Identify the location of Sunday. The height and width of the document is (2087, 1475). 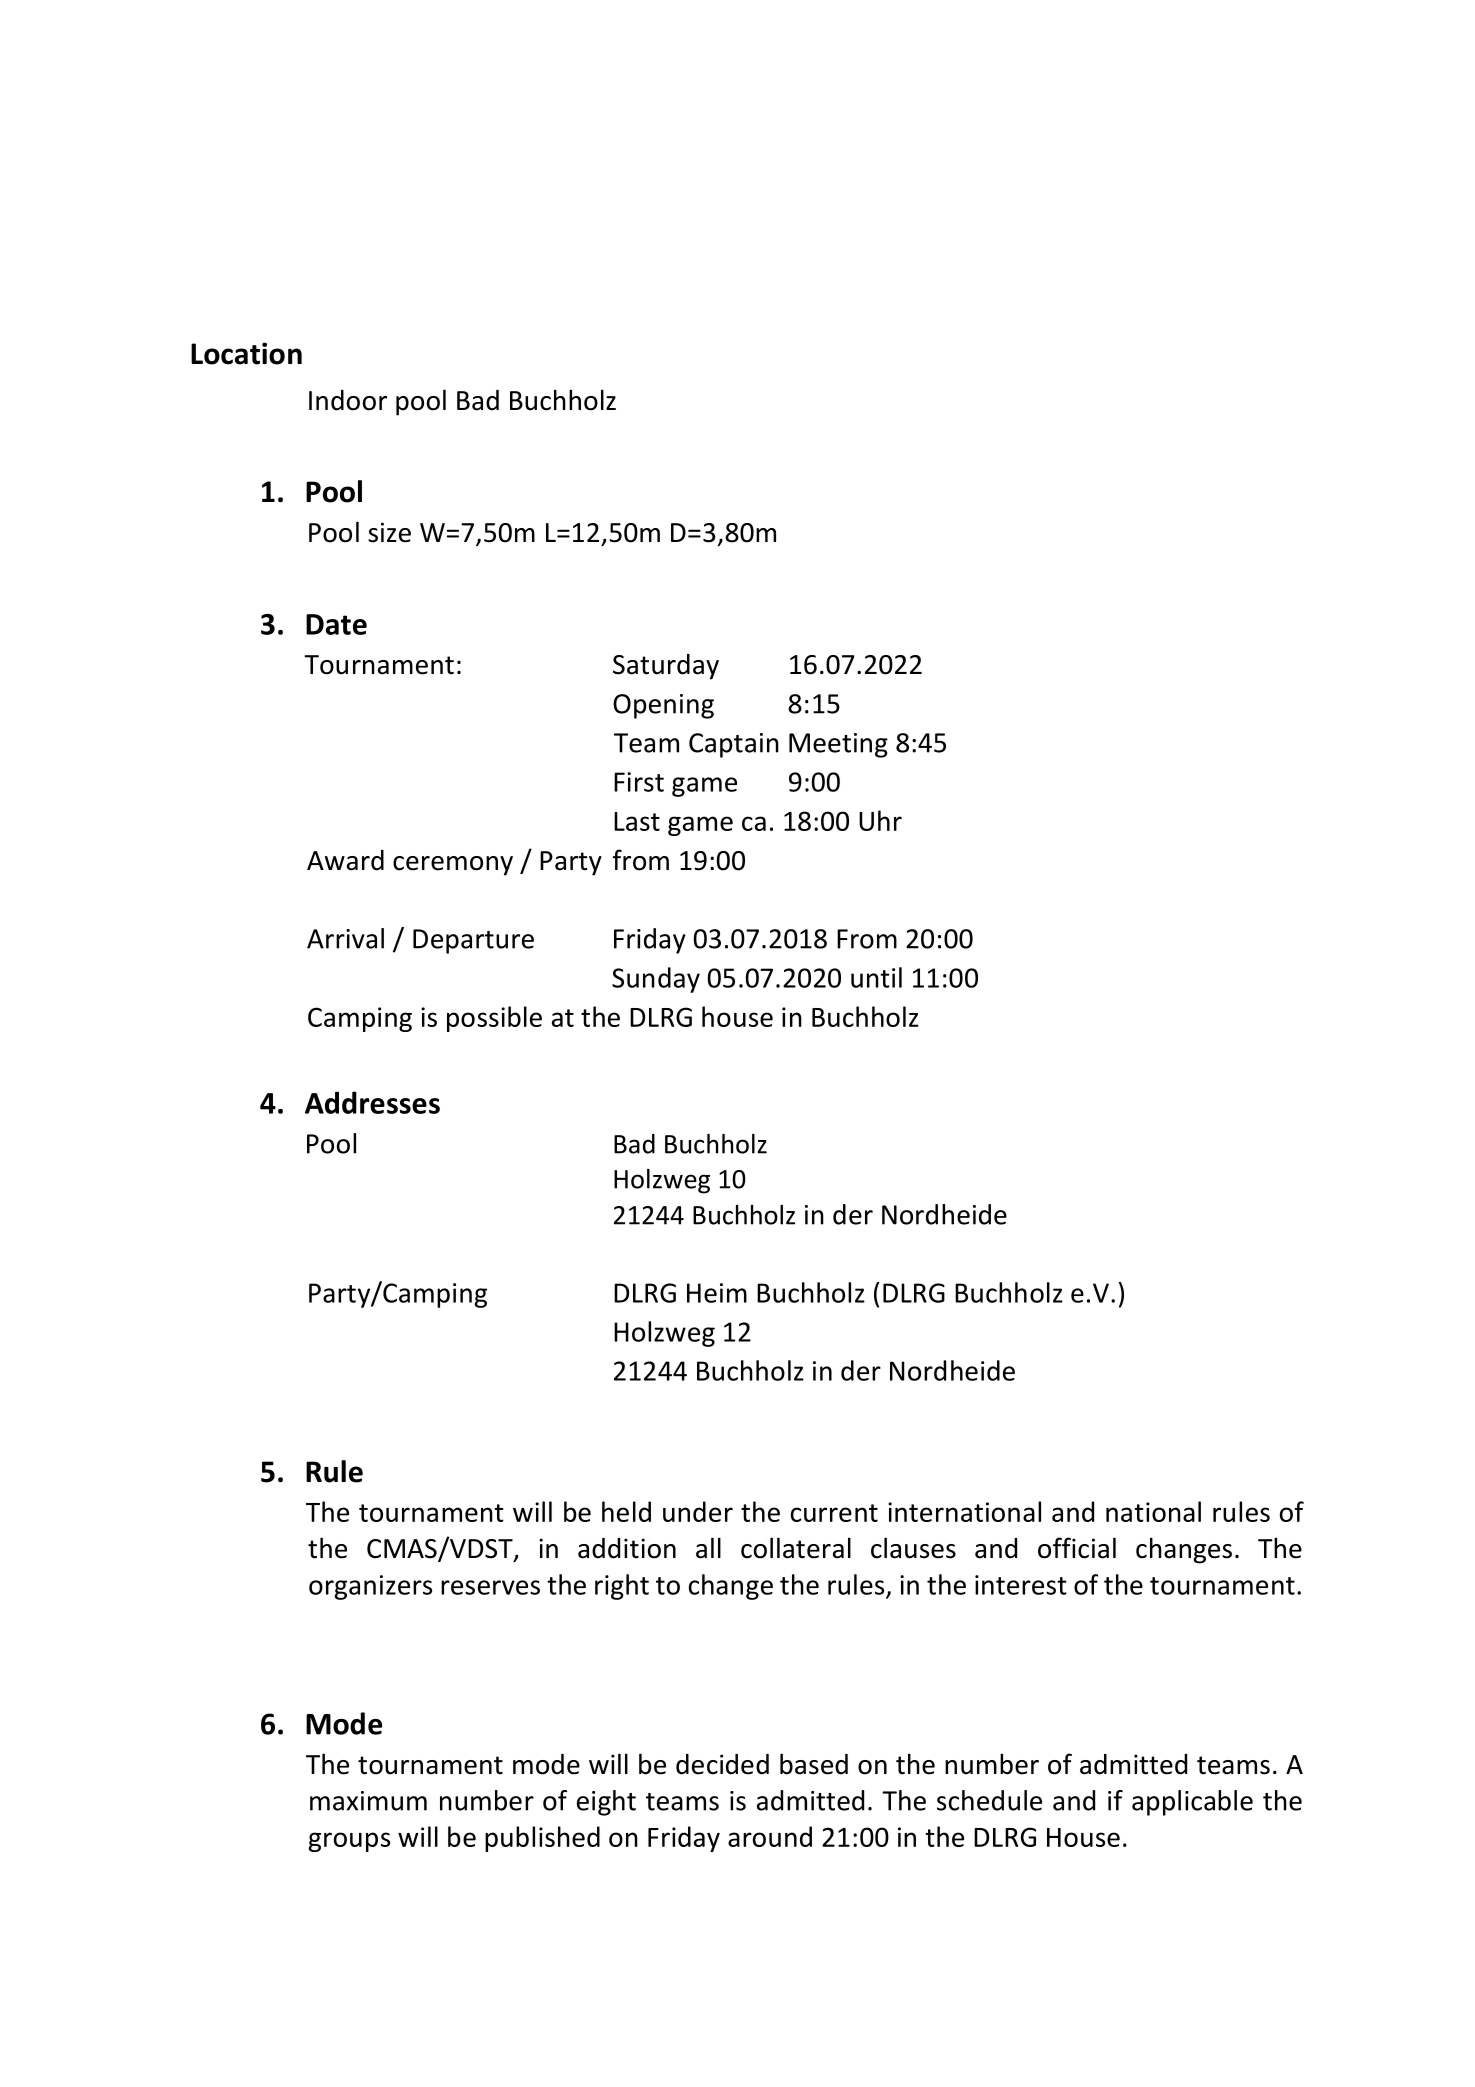
(656, 980).
